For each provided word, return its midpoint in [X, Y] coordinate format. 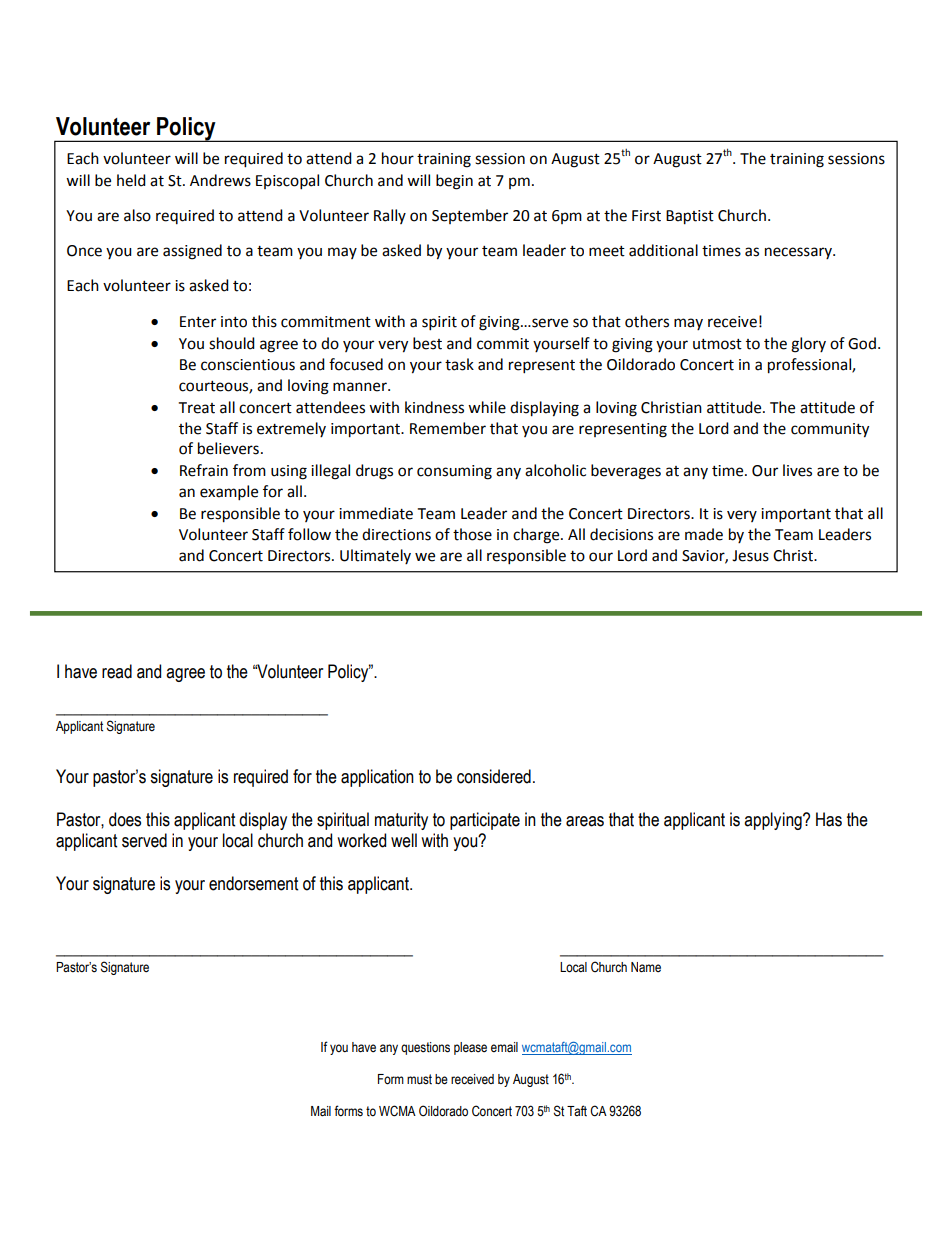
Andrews [220, 180]
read [117, 671]
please [470, 1048]
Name [646, 967]
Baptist [690, 217]
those [472, 534]
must [419, 1079]
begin [454, 182]
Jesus [750, 556]
